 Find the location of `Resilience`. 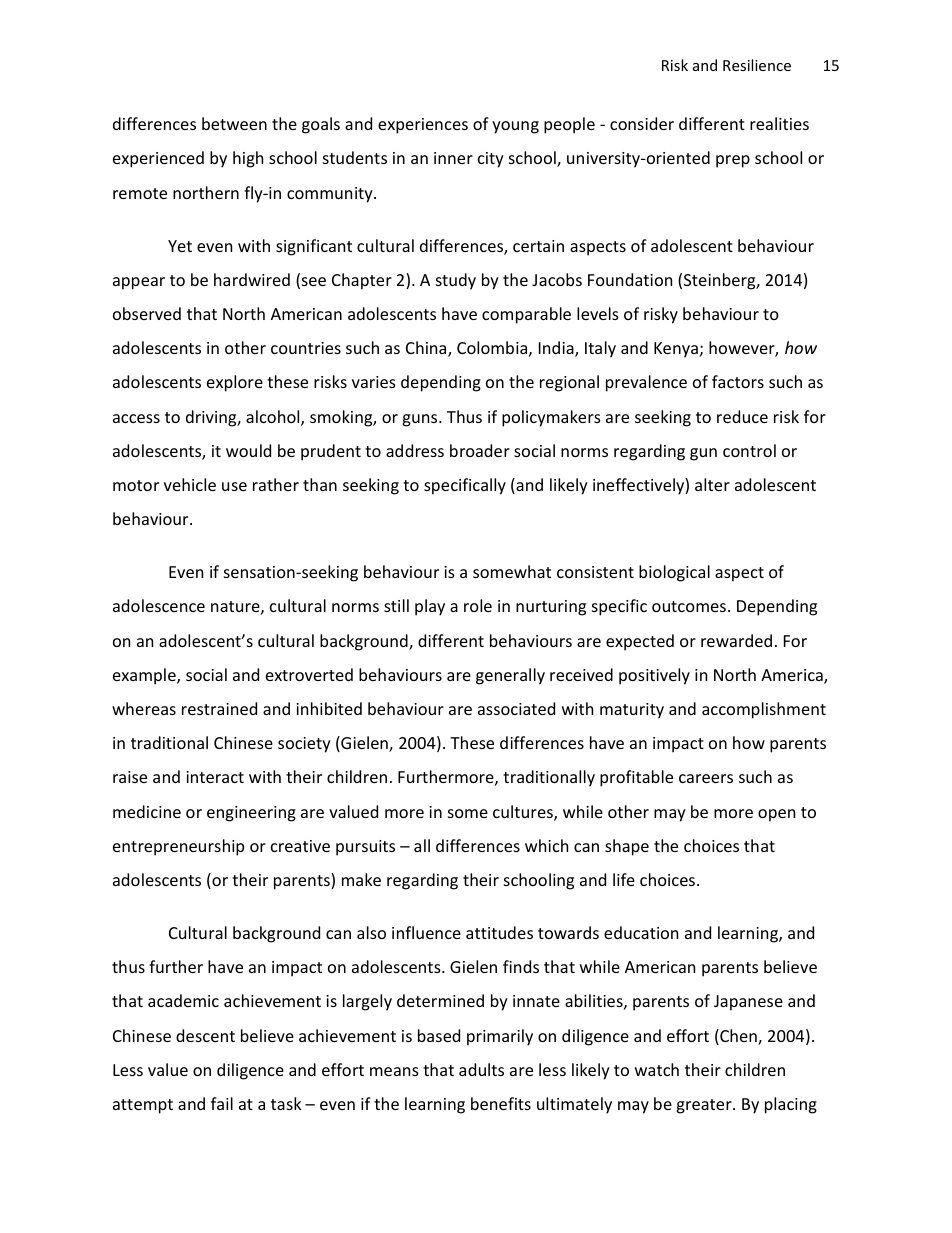

Resilience is located at coordinates (757, 65).
